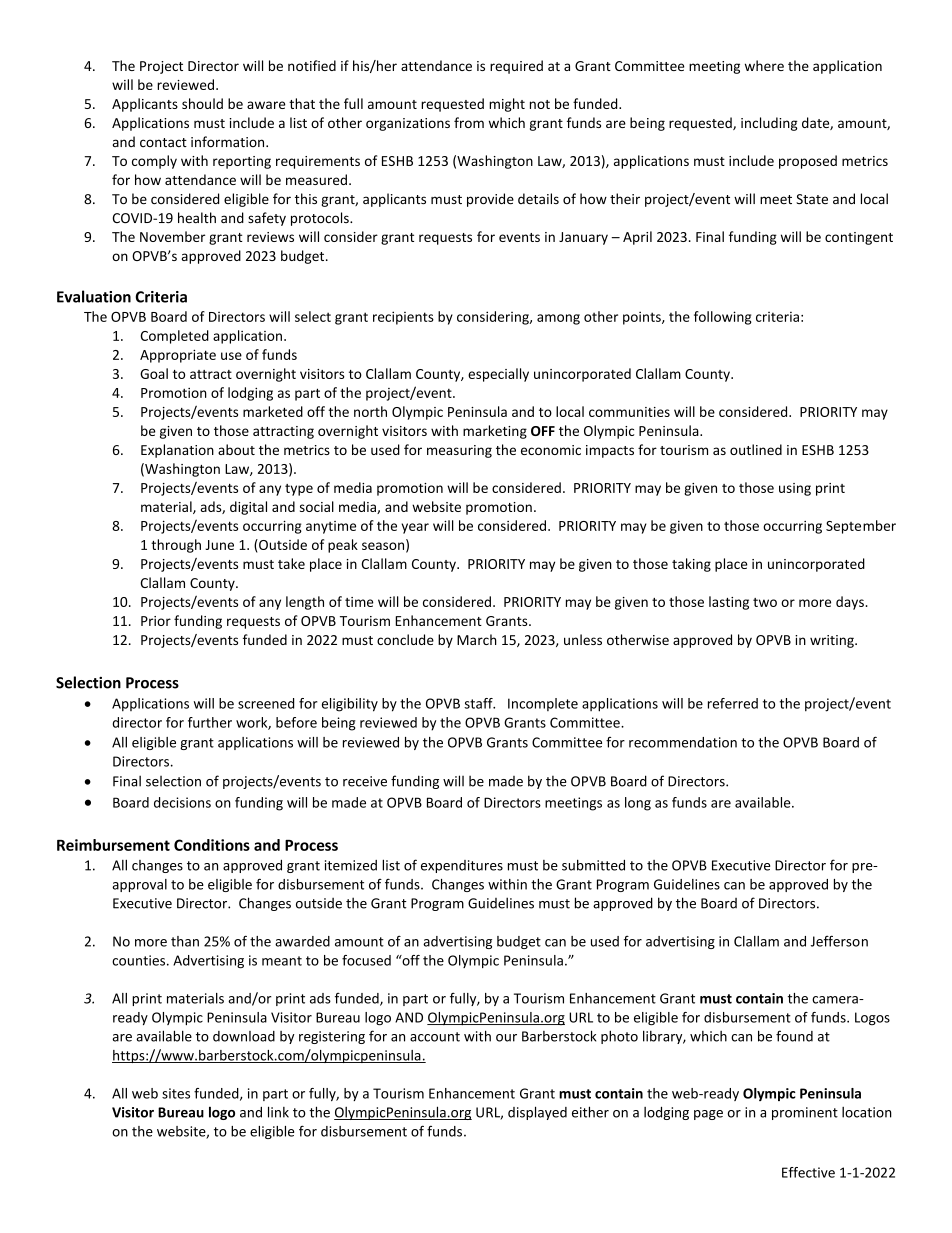 The height and width of the image is (1233, 952). What do you see at coordinates (507, 105) in the image?
I see `might` at bounding box center [507, 105].
